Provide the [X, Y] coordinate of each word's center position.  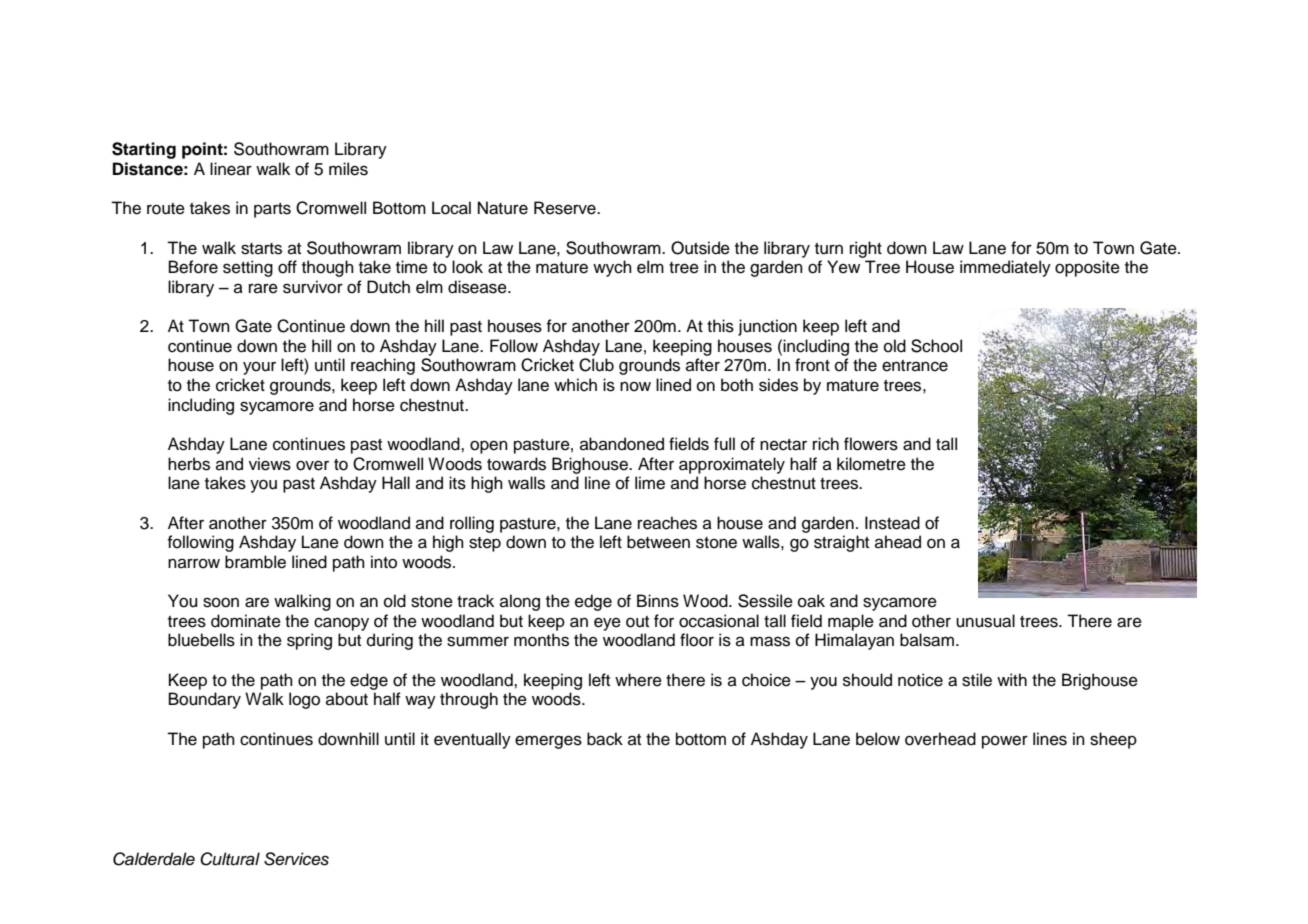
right [866, 249]
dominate [246, 621]
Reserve [566, 208]
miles [348, 169]
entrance [915, 366]
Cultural [230, 859]
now [635, 387]
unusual [985, 621]
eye [607, 624]
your [259, 368]
